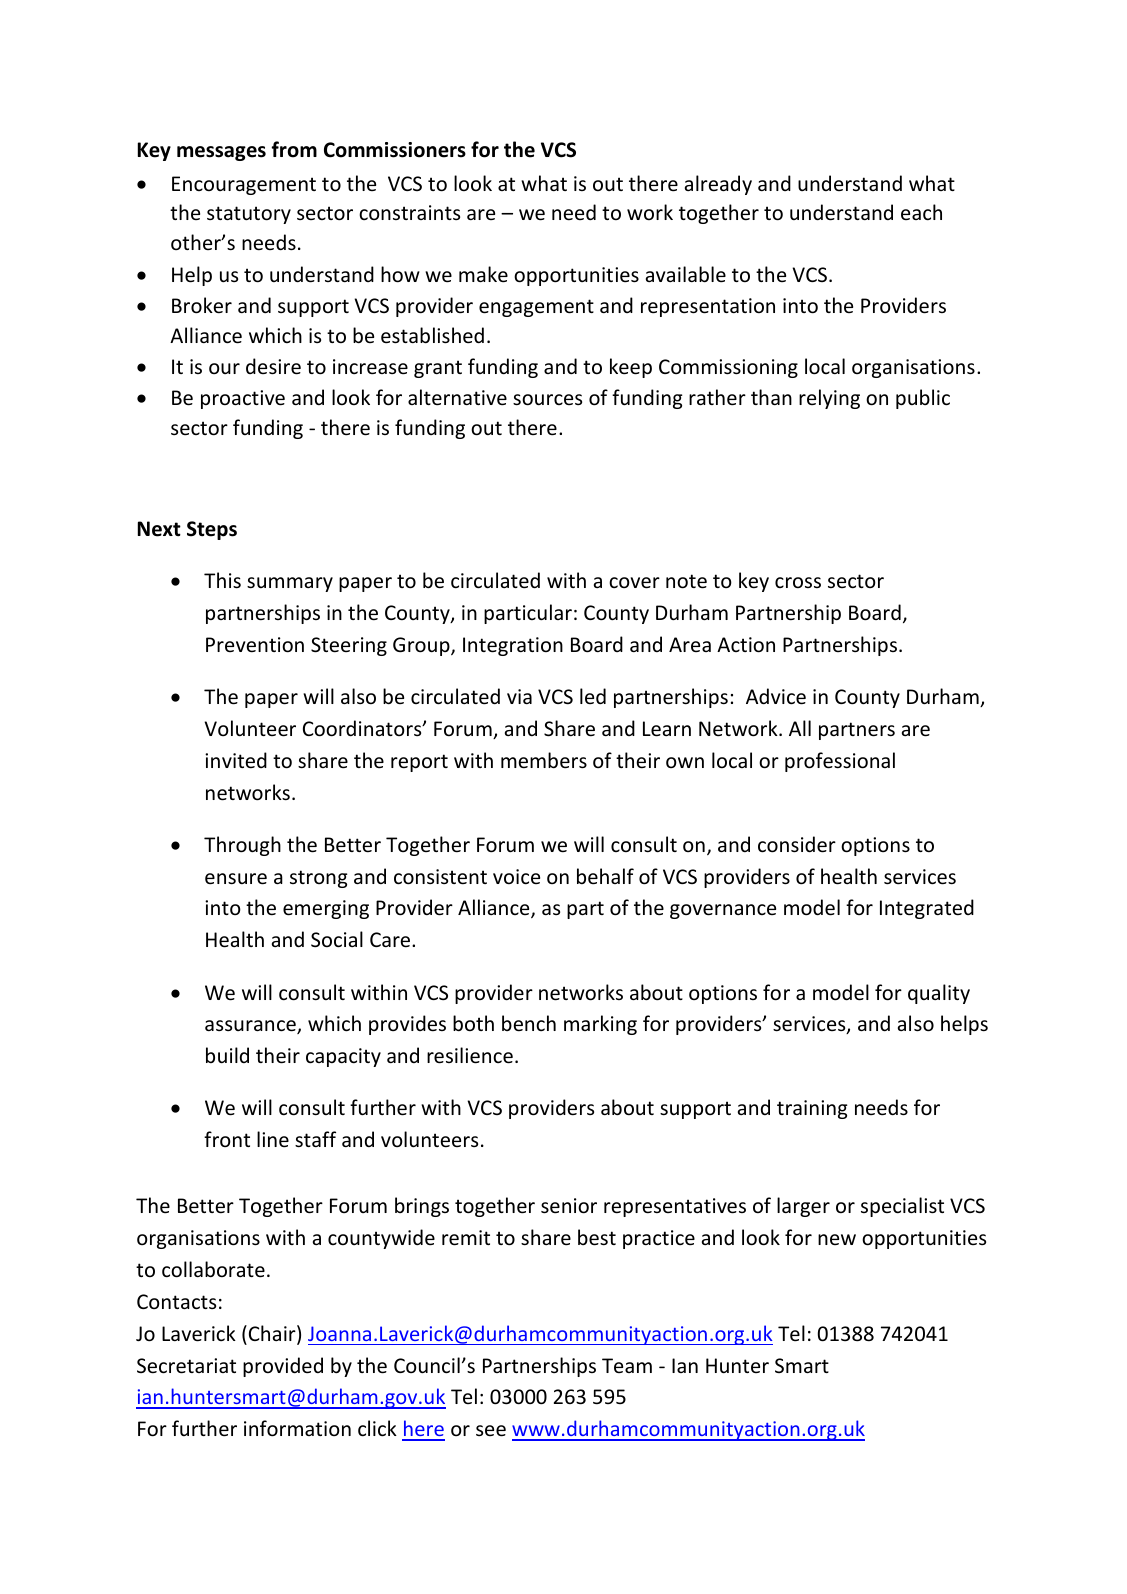 Image resolution: width=1127 pixels, height=1594 pixels. What do you see at coordinates (798, 582) in the document?
I see `cross` at bounding box center [798, 582].
